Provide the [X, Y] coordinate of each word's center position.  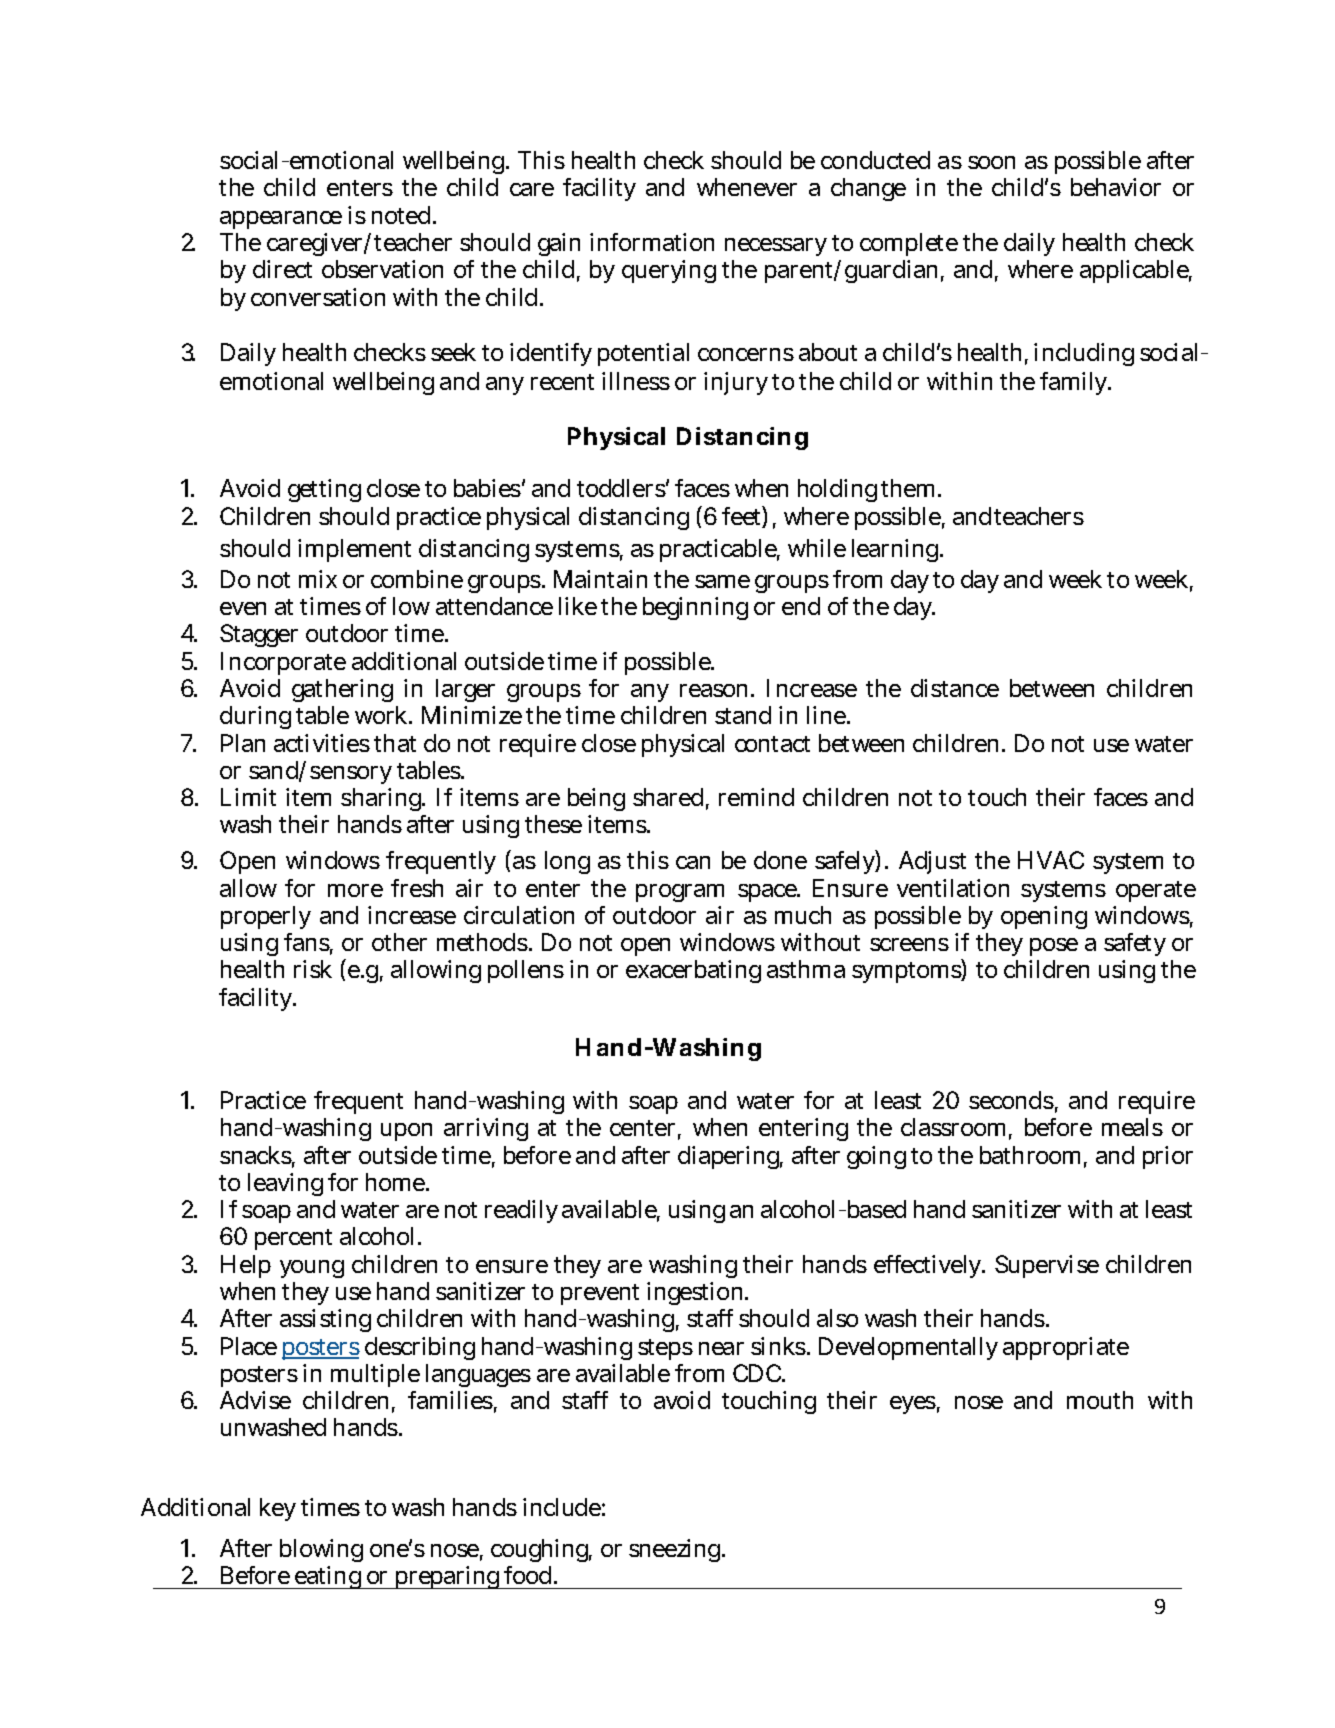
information [652, 242]
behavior [1116, 187]
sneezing [677, 1550]
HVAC [1051, 860]
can [693, 862]
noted [403, 215]
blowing [321, 1550]
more [355, 890]
